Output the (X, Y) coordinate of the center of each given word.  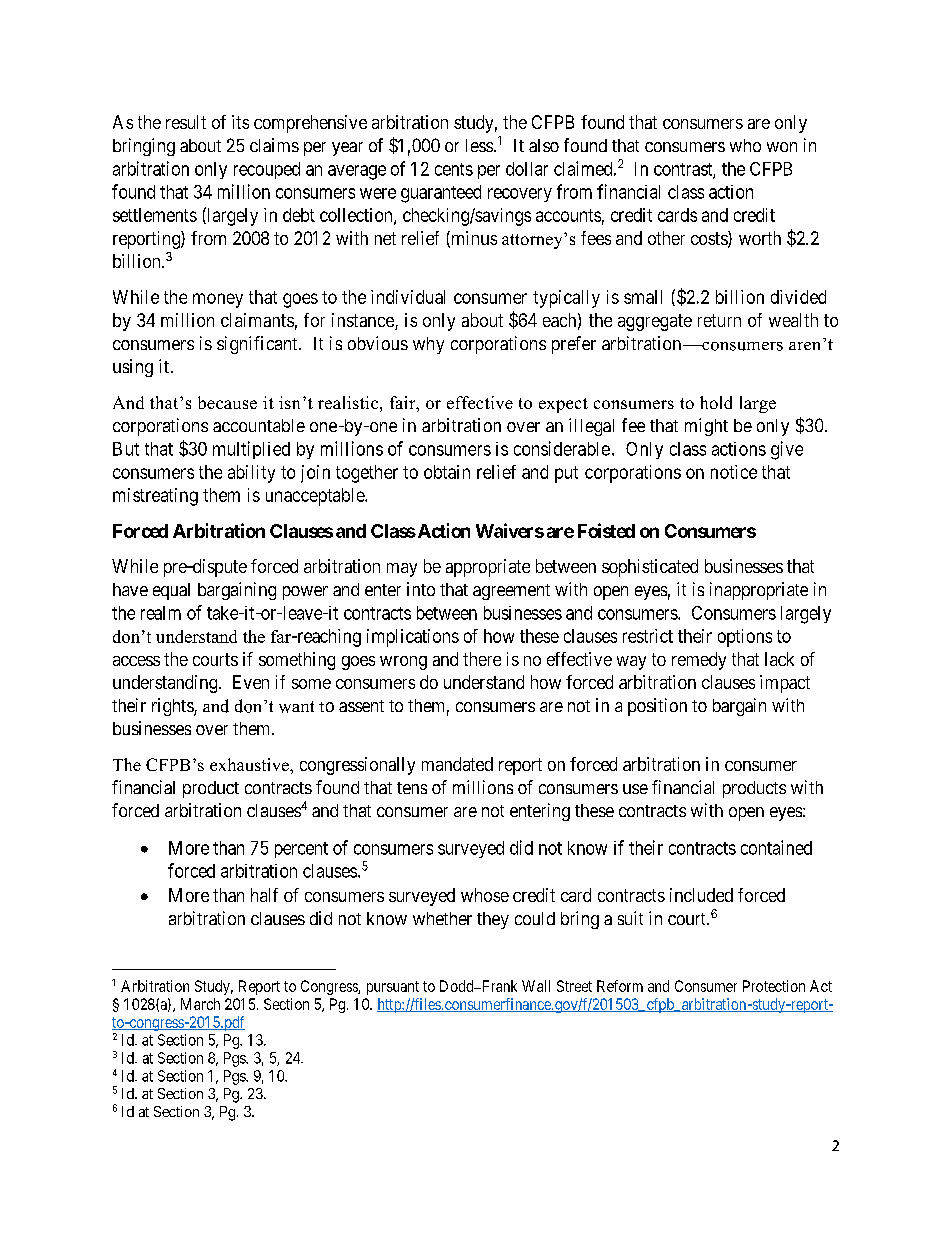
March (200, 1004)
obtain (447, 472)
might (706, 427)
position (657, 707)
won (782, 147)
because (227, 402)
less (479, 145)
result (186, 122)
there (482, 659)
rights (173, 707)
